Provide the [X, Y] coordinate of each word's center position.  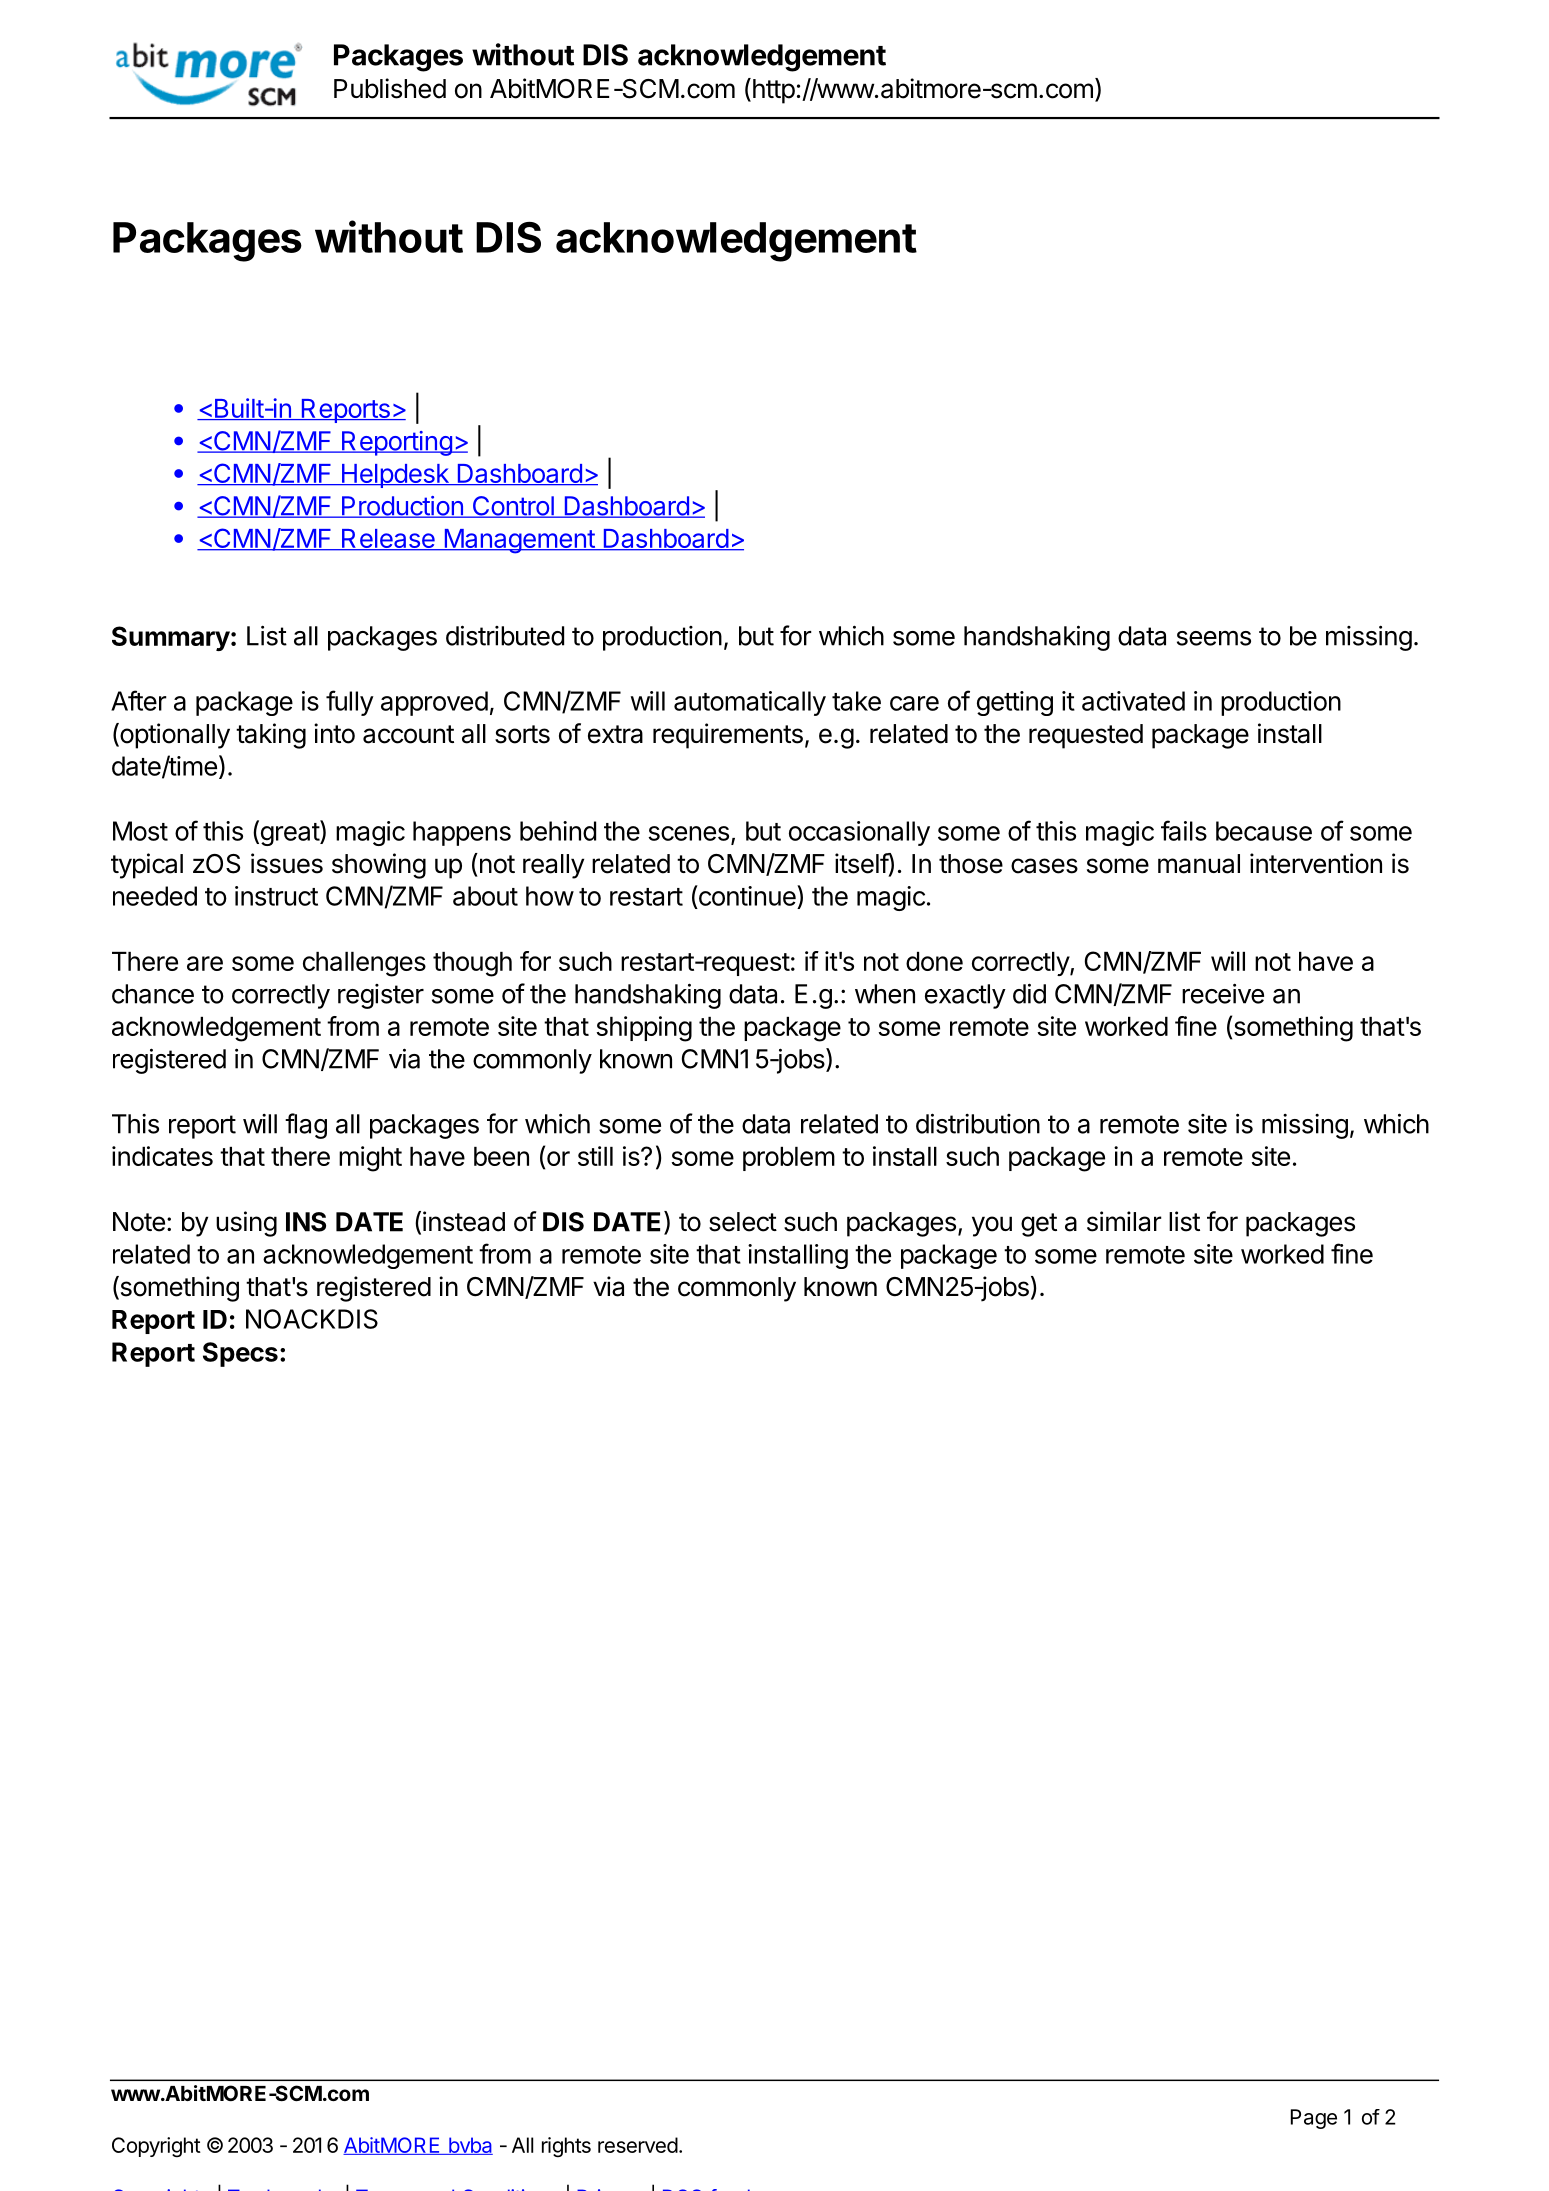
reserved [638, 2145]
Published [390, 88]
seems [1214, 638]
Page [1314, 2119]
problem [789, 1159]
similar [1124, 1221]
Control [513, 507]
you [992, 1226]
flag [306, 1126]
